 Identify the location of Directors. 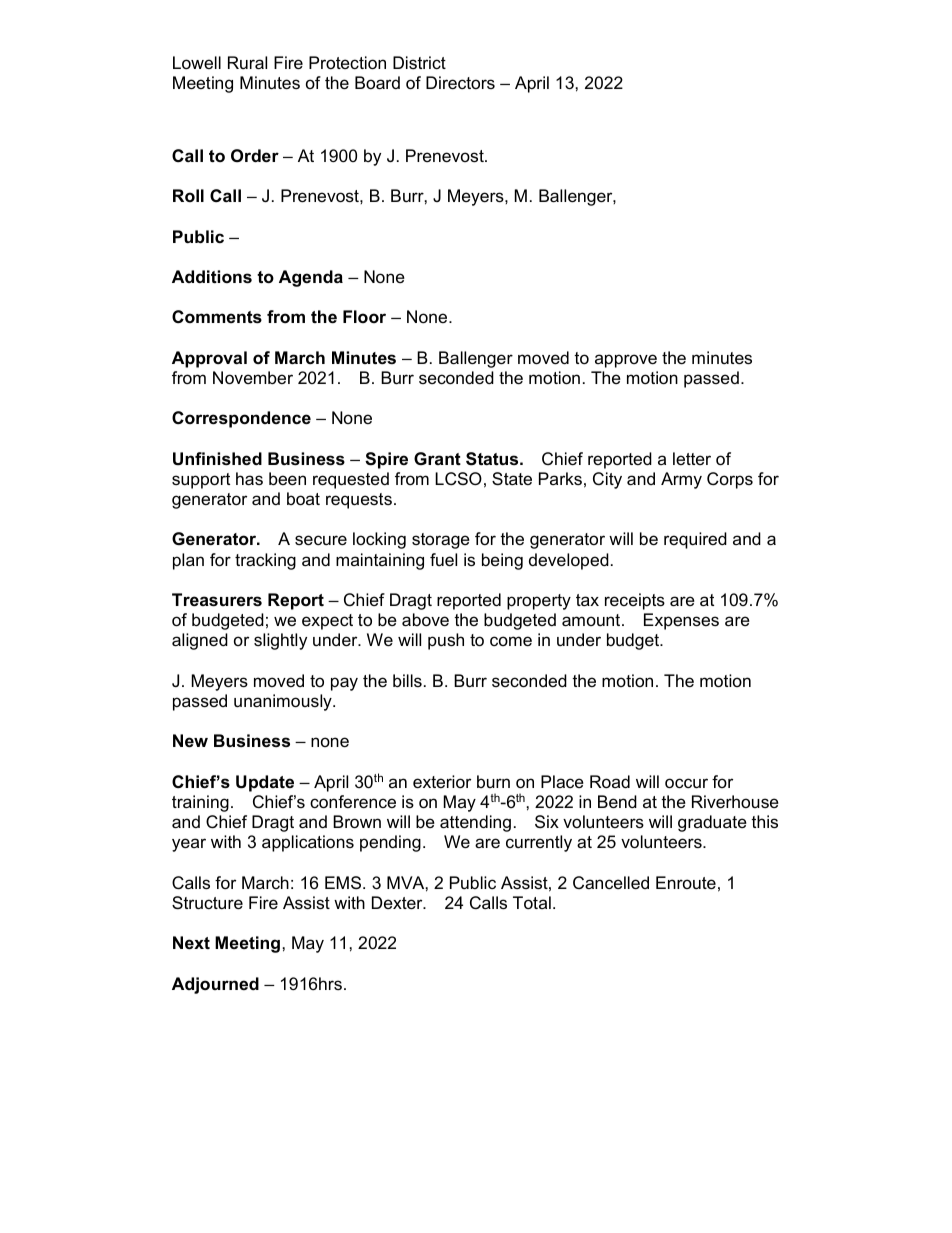
(460, 83).
